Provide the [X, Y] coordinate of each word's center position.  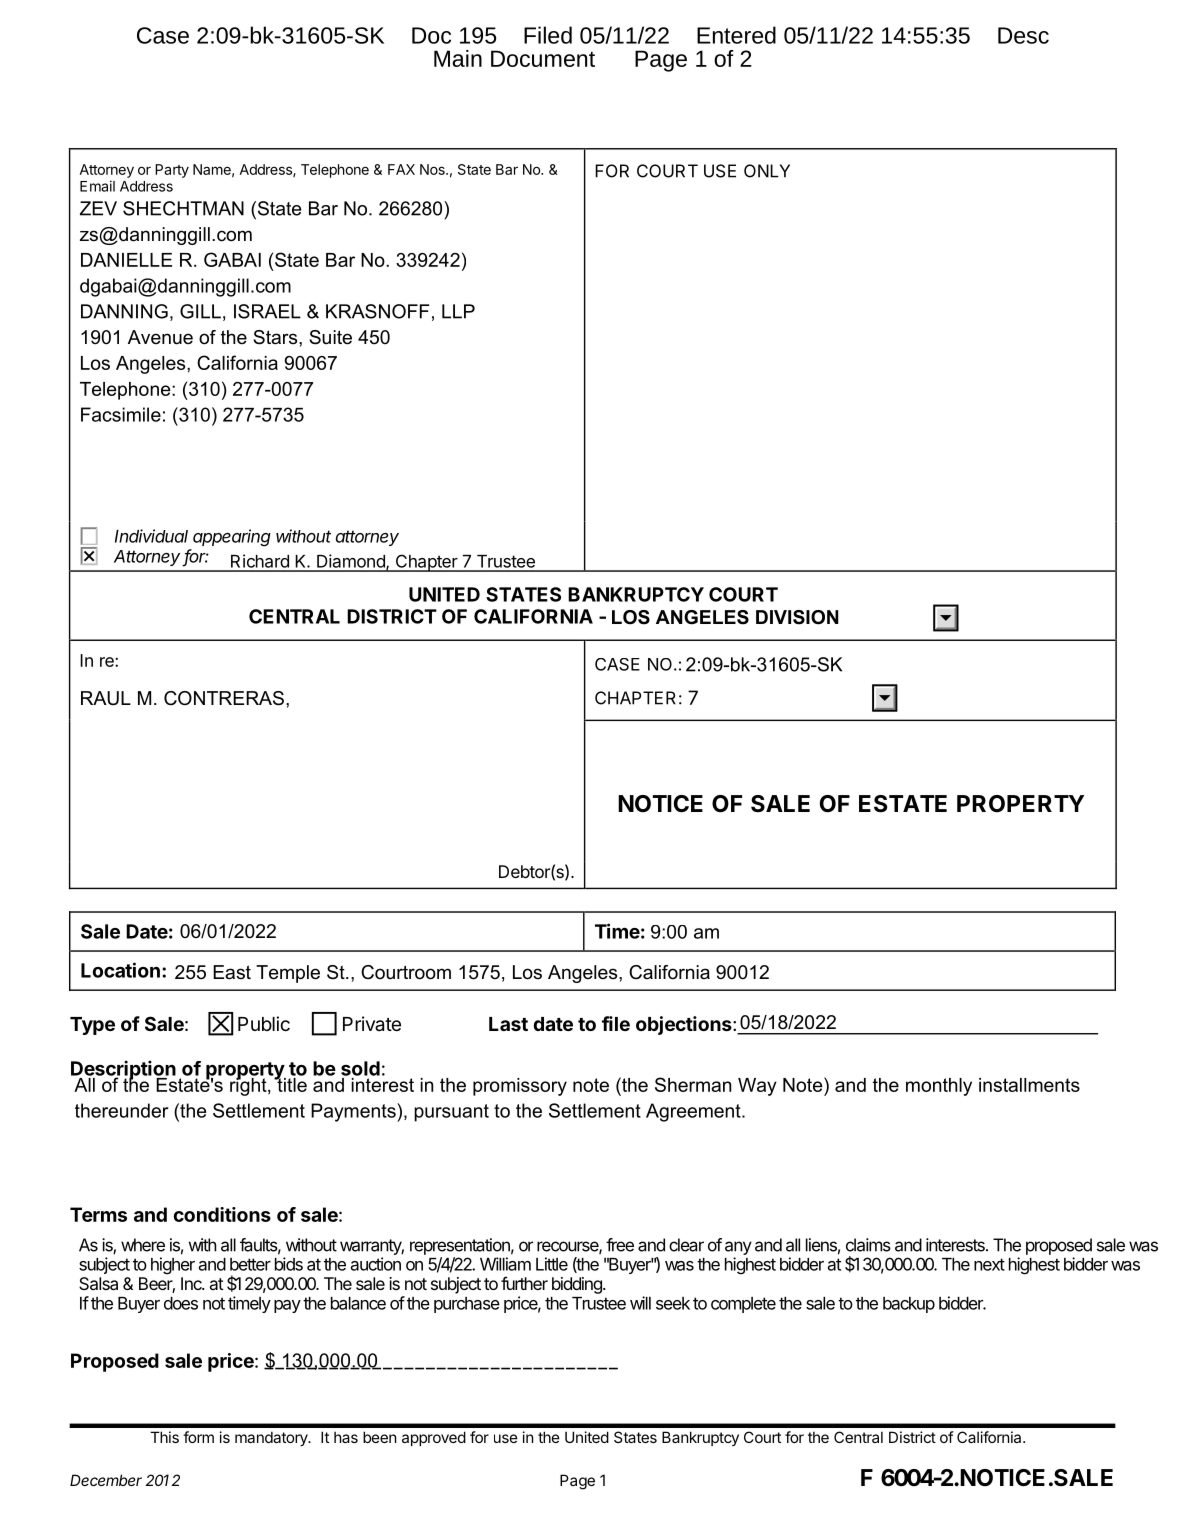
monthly [939, 1087]
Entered [736, 35]
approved [434, 1438]
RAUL [106, 698]
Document [543, 58]
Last [508, 1024]
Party [172, 171]
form [198, 1437]
